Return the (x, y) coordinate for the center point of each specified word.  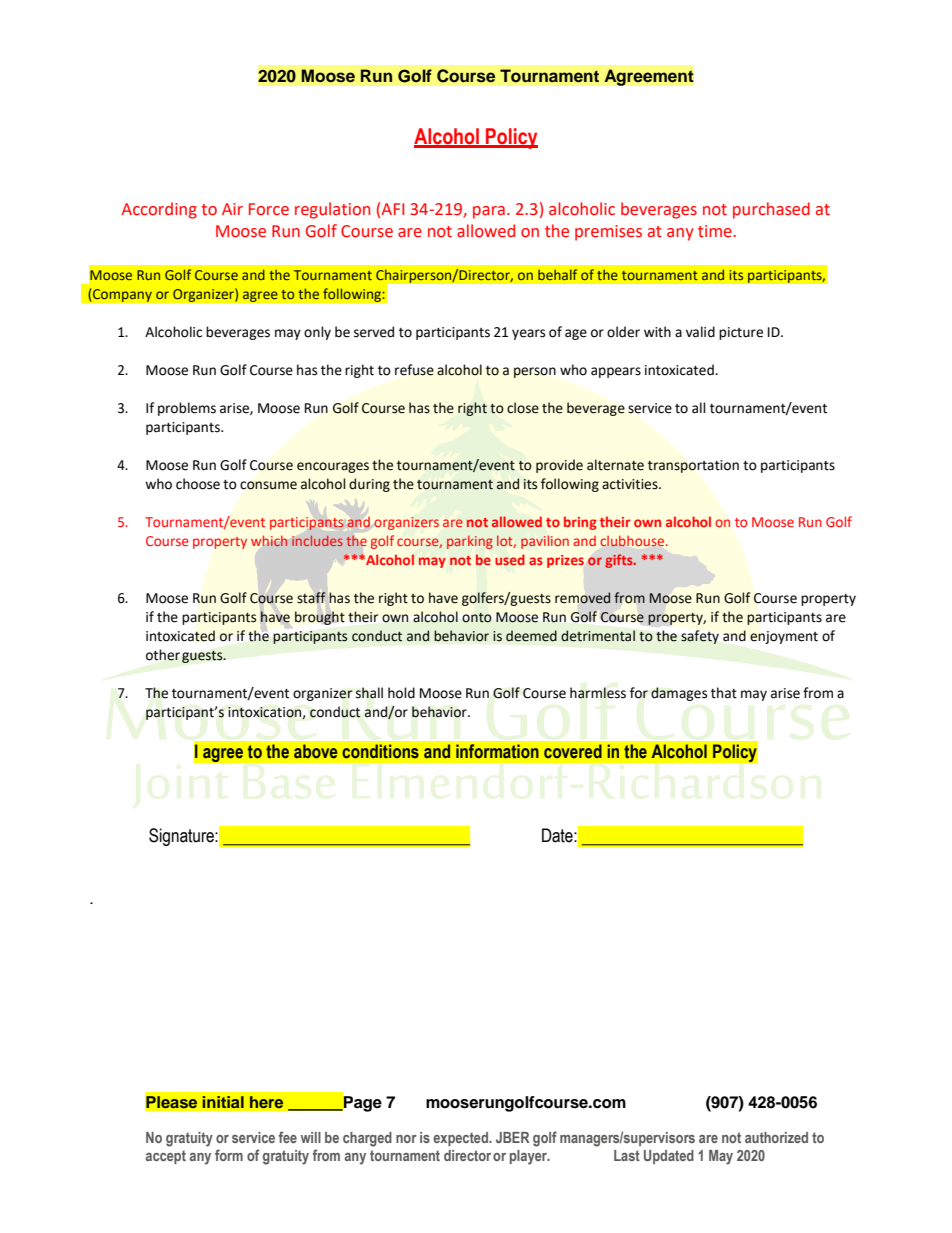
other (163, 655)
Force (269, 209)
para (489, 212)
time (715, 231)
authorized (776, 1137)
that (724, 693)
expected (461, 1139)
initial (223, 1102)
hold (401, 693)
